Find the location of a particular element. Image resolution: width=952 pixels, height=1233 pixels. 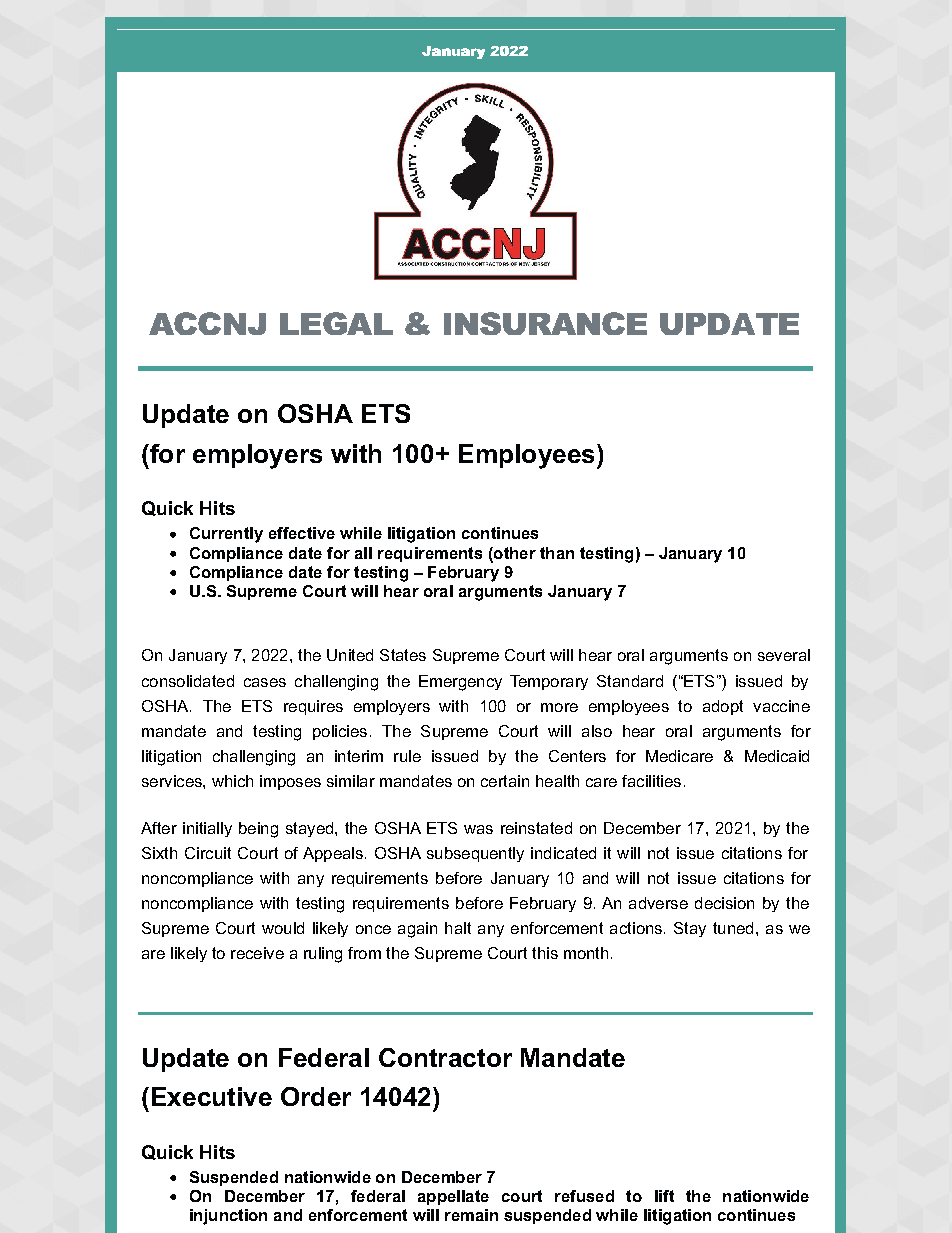

decision is located at coordinates (724, 903).
